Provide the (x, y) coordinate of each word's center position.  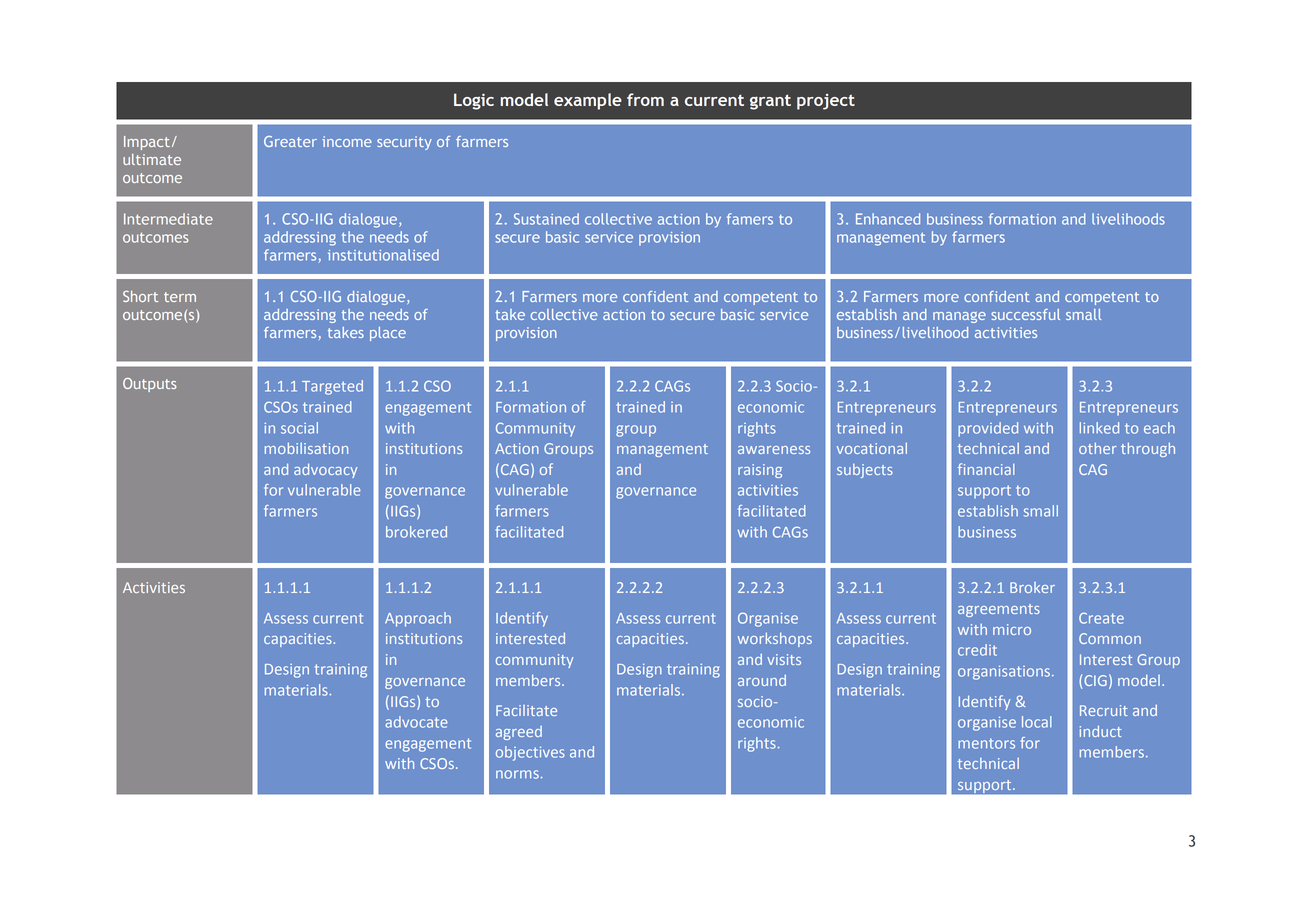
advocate (416, 722)
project (826, 102)
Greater (290, 141)
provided (988, 429)
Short (140, 296)
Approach (418, 619)
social (299, 428)
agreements (999, 610)
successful (1025, 314)
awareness (774, 450)
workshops (775, 640)
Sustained (546, 219)
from (645, 99)
